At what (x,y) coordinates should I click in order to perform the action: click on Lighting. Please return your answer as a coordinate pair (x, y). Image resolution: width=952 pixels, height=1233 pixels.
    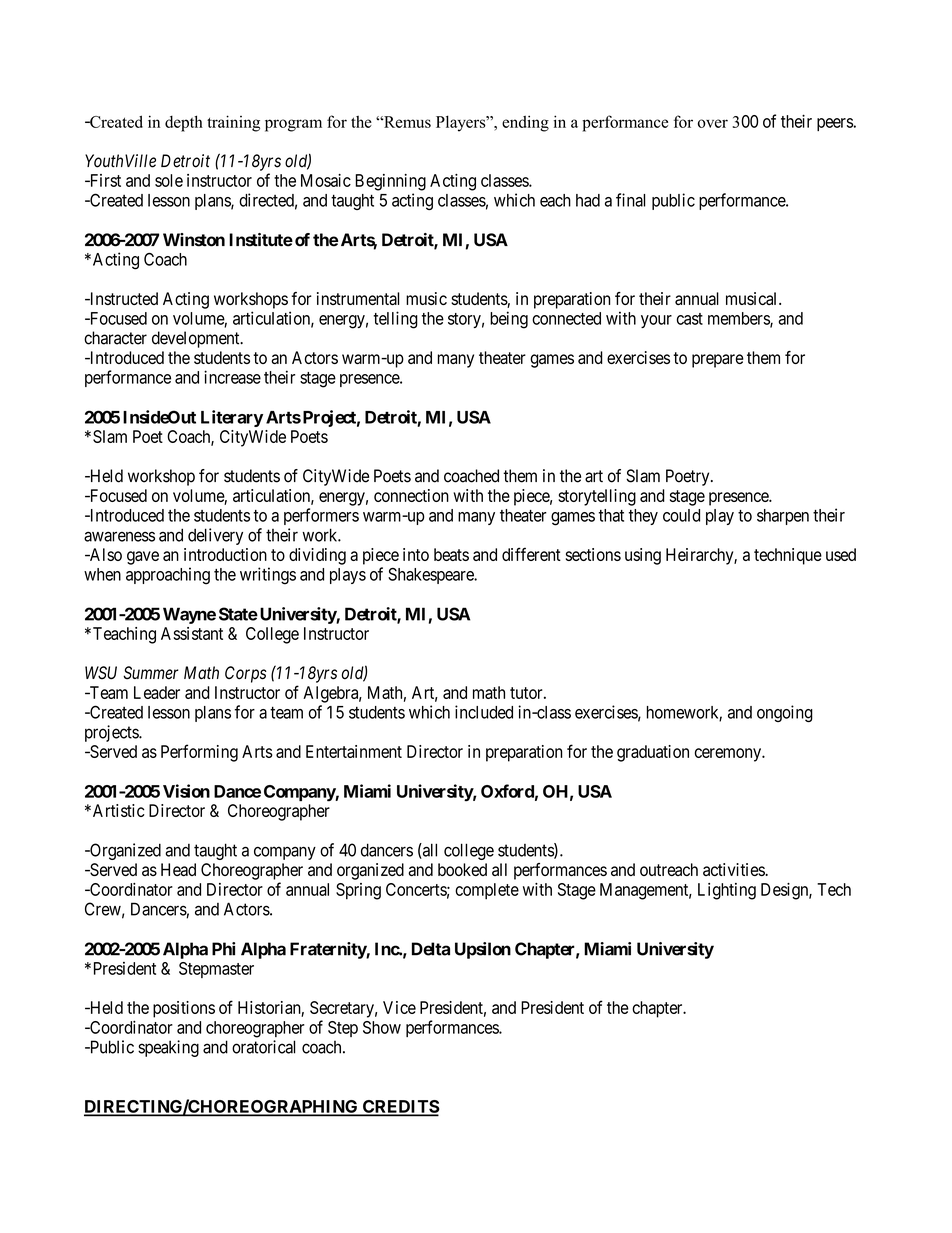
    Looking at the image, I should click on (727, 891).
